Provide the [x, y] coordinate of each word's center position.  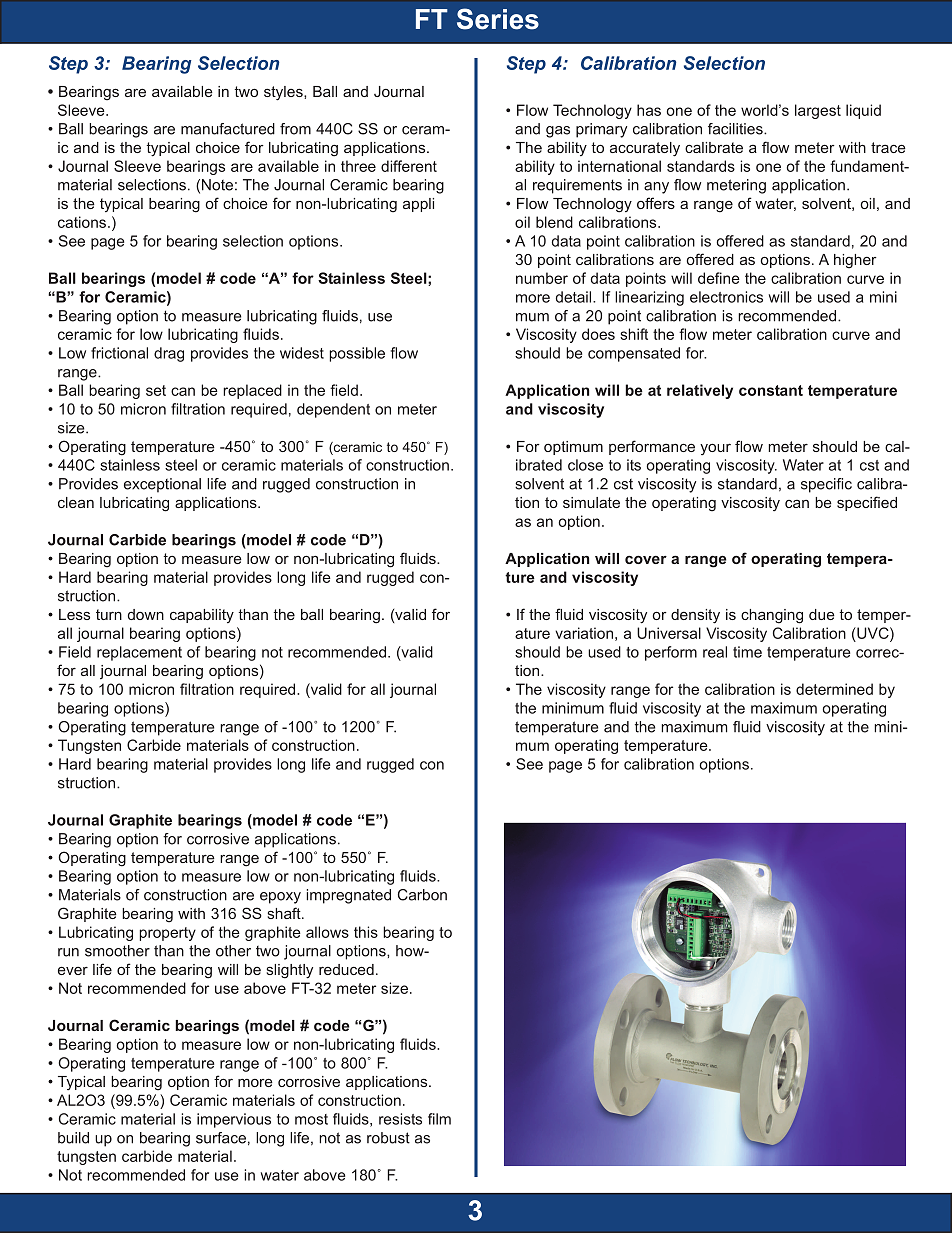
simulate [591, 502]
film [439, 1119]
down [146, 614]
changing [772, 616]
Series [498, 19]
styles [284, 93]
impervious [234, 1120]
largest [818, 111]
